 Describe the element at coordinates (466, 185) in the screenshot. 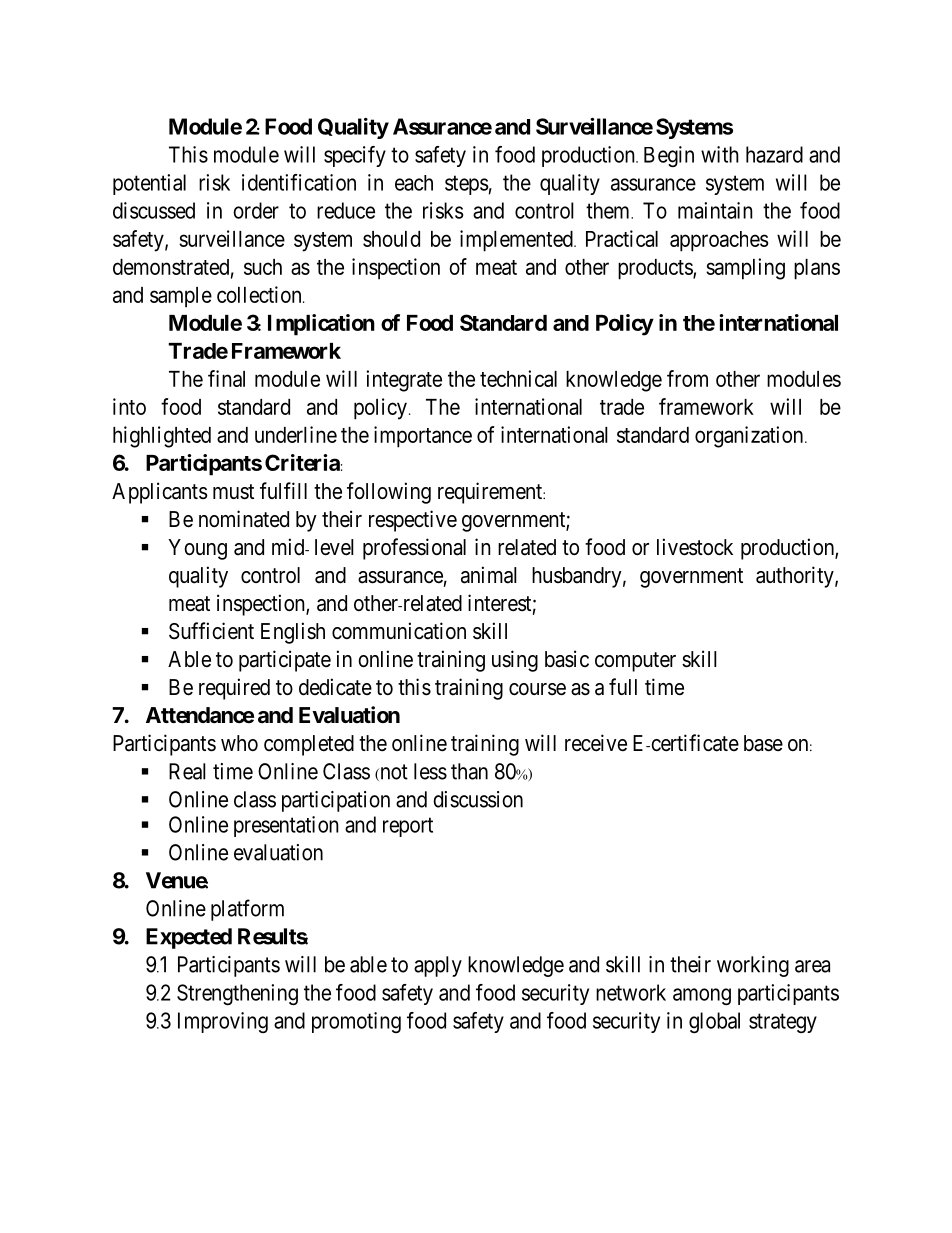

I see `steps` at that location.
